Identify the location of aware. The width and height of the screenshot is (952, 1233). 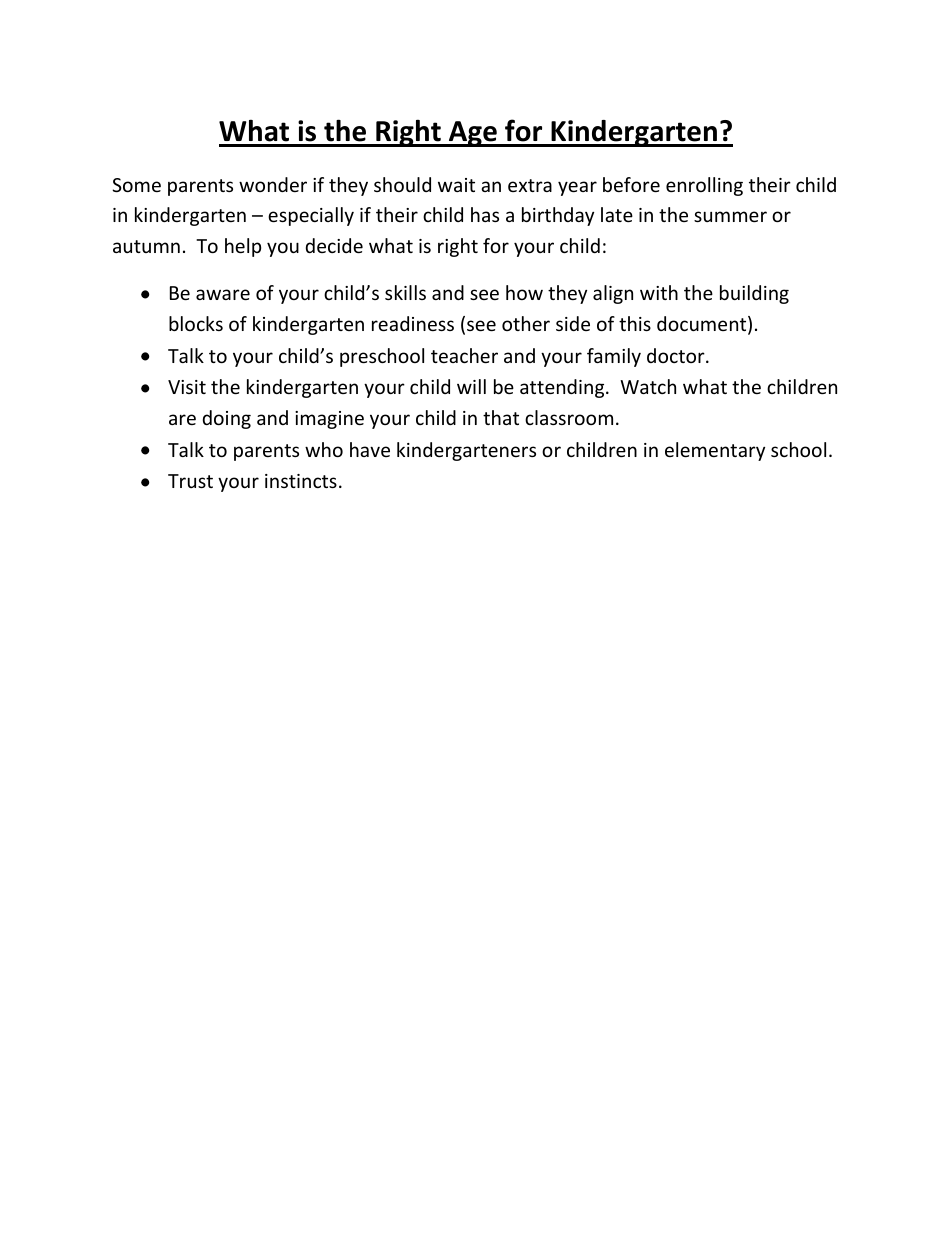
(223, 294).
